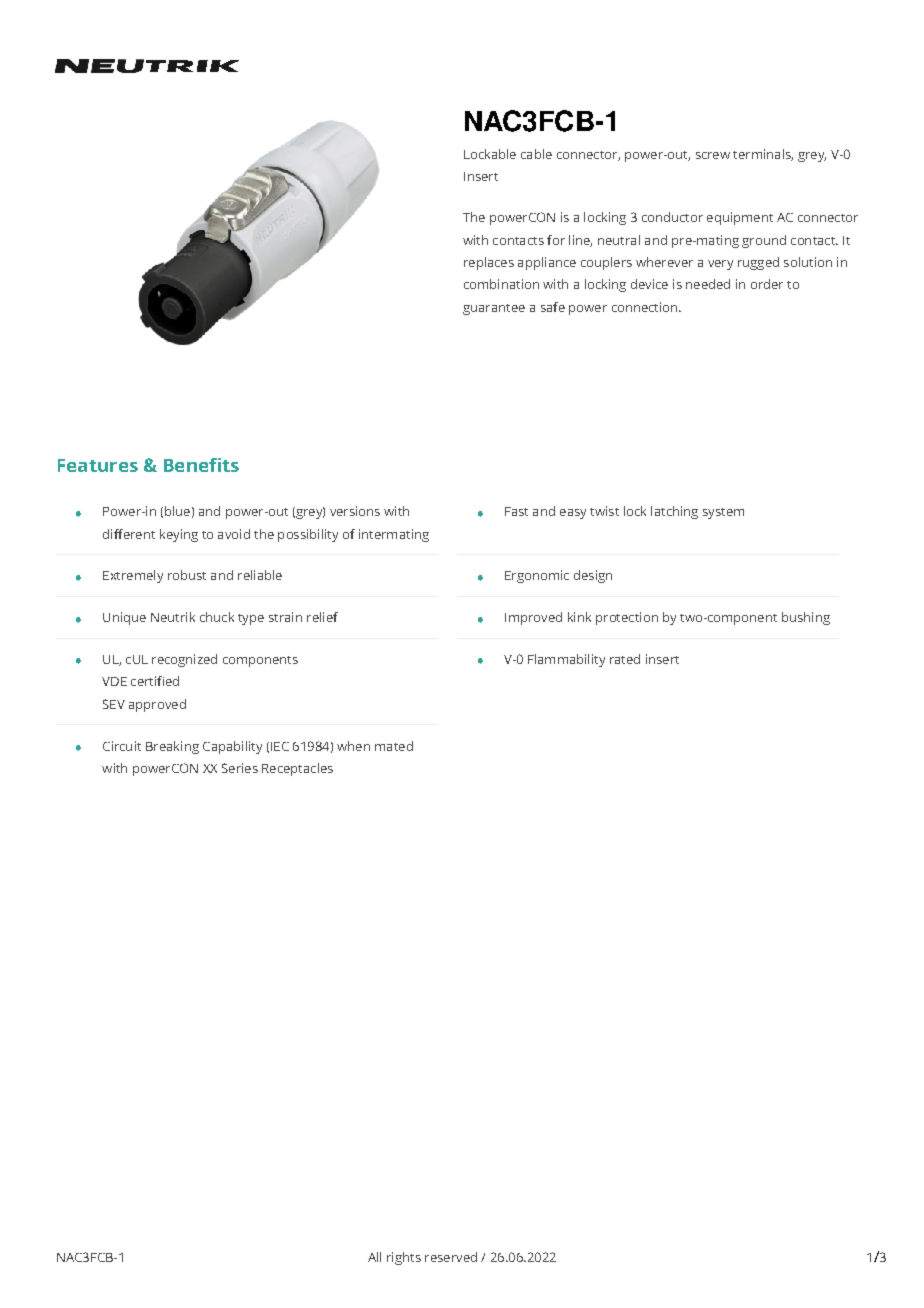  Describe the element at coordinates (536, 154) in the document. I see `cable` at that location.
